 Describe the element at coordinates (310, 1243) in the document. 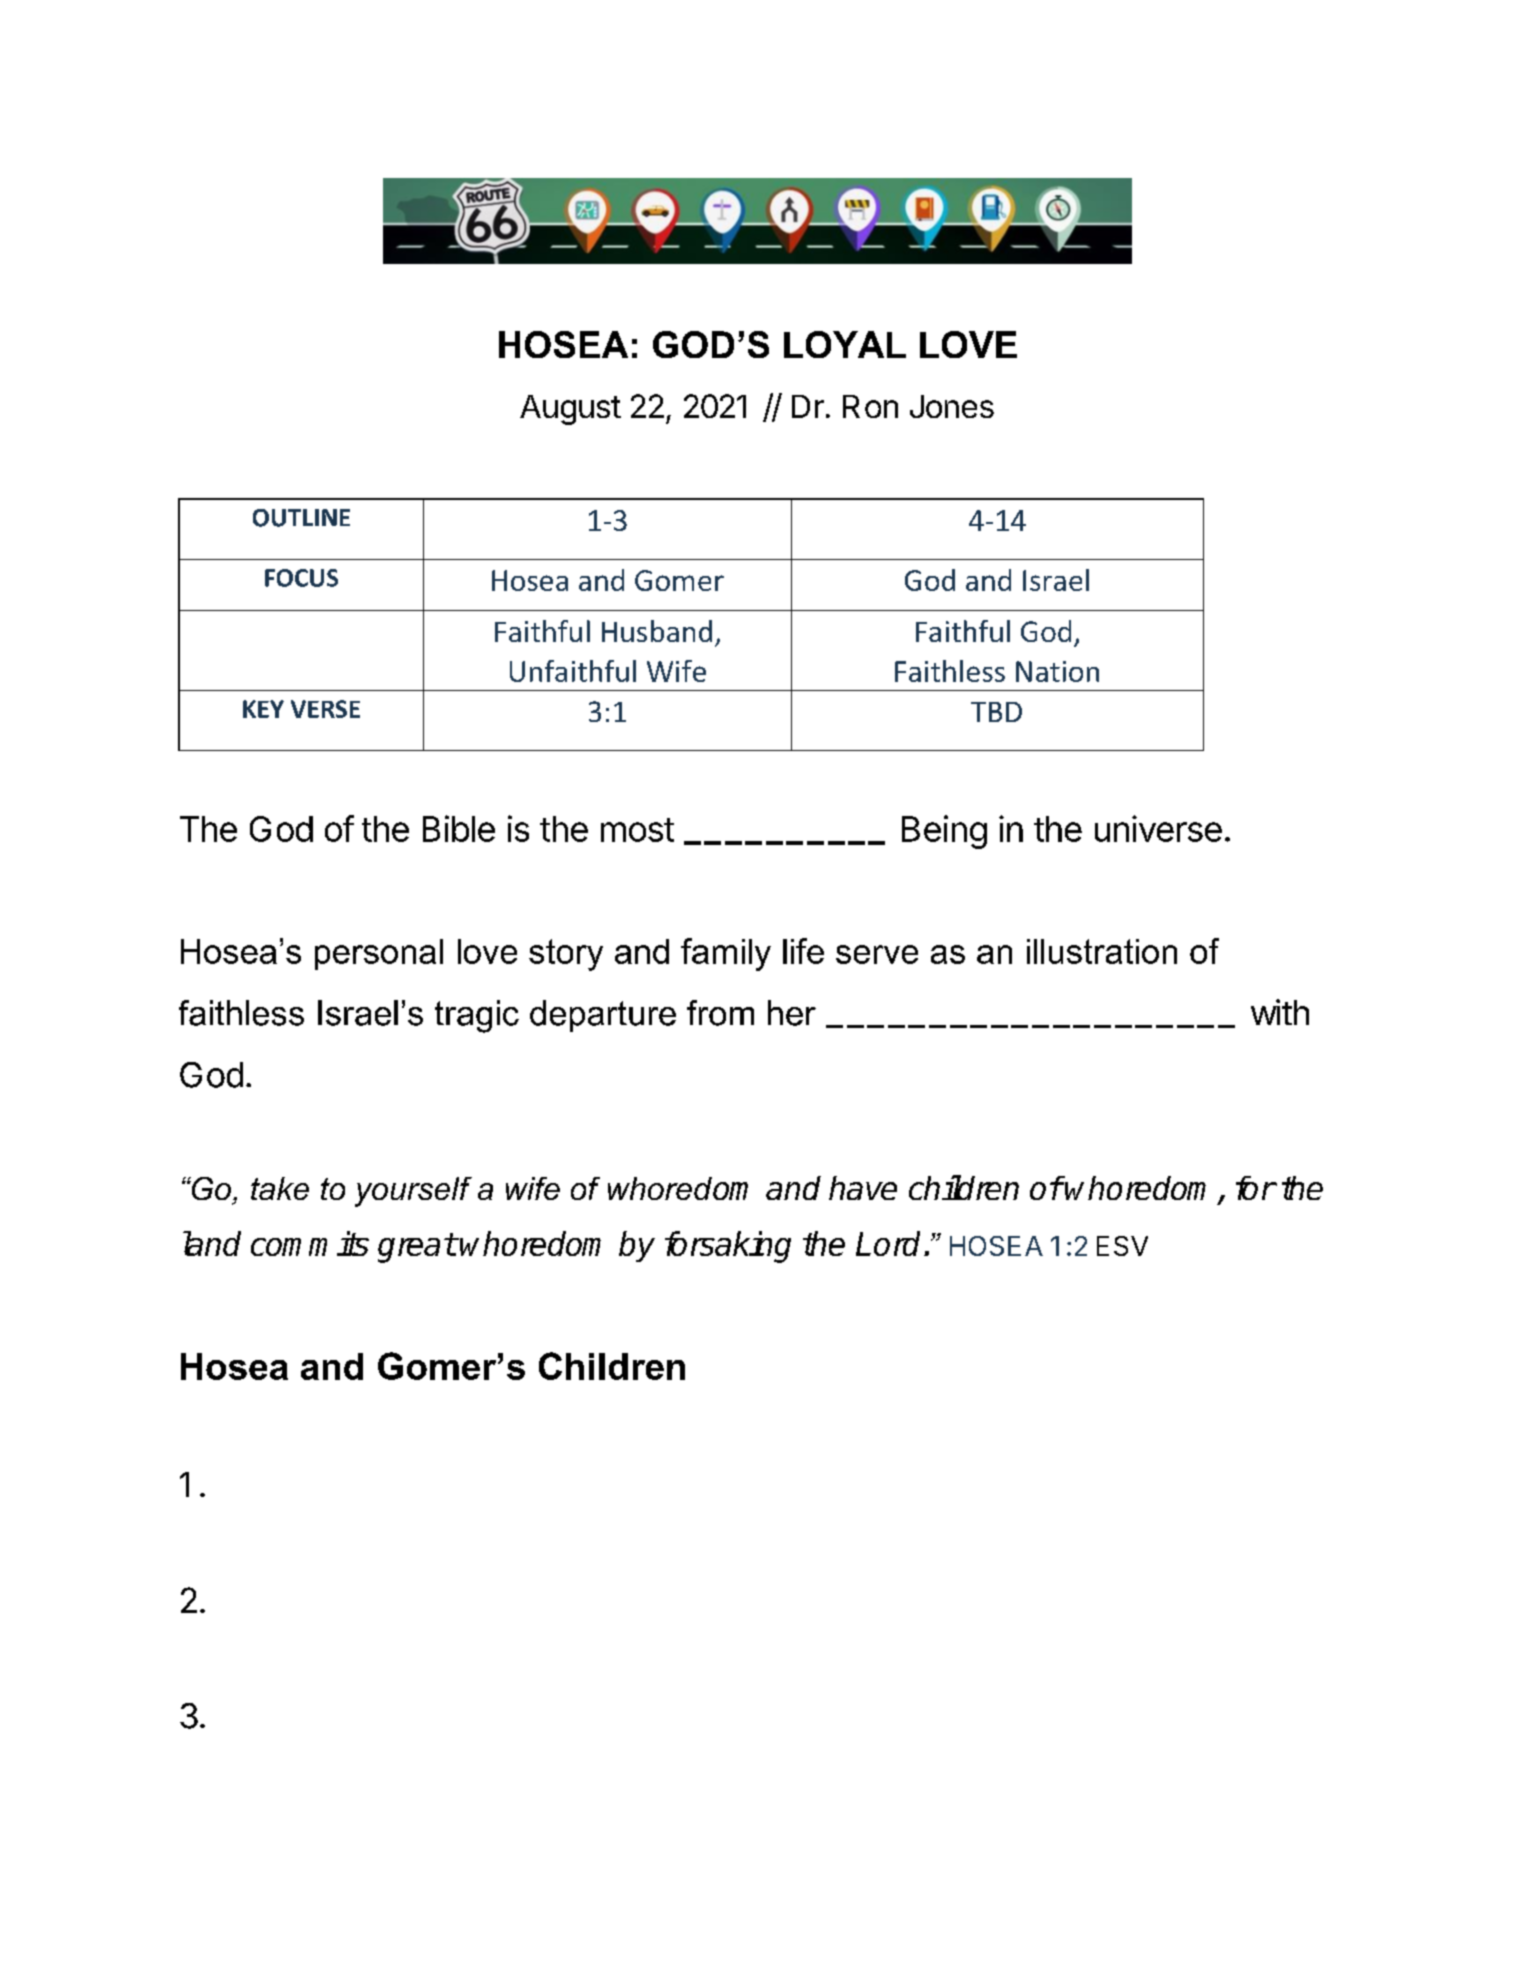

I see `commits` at that location.
